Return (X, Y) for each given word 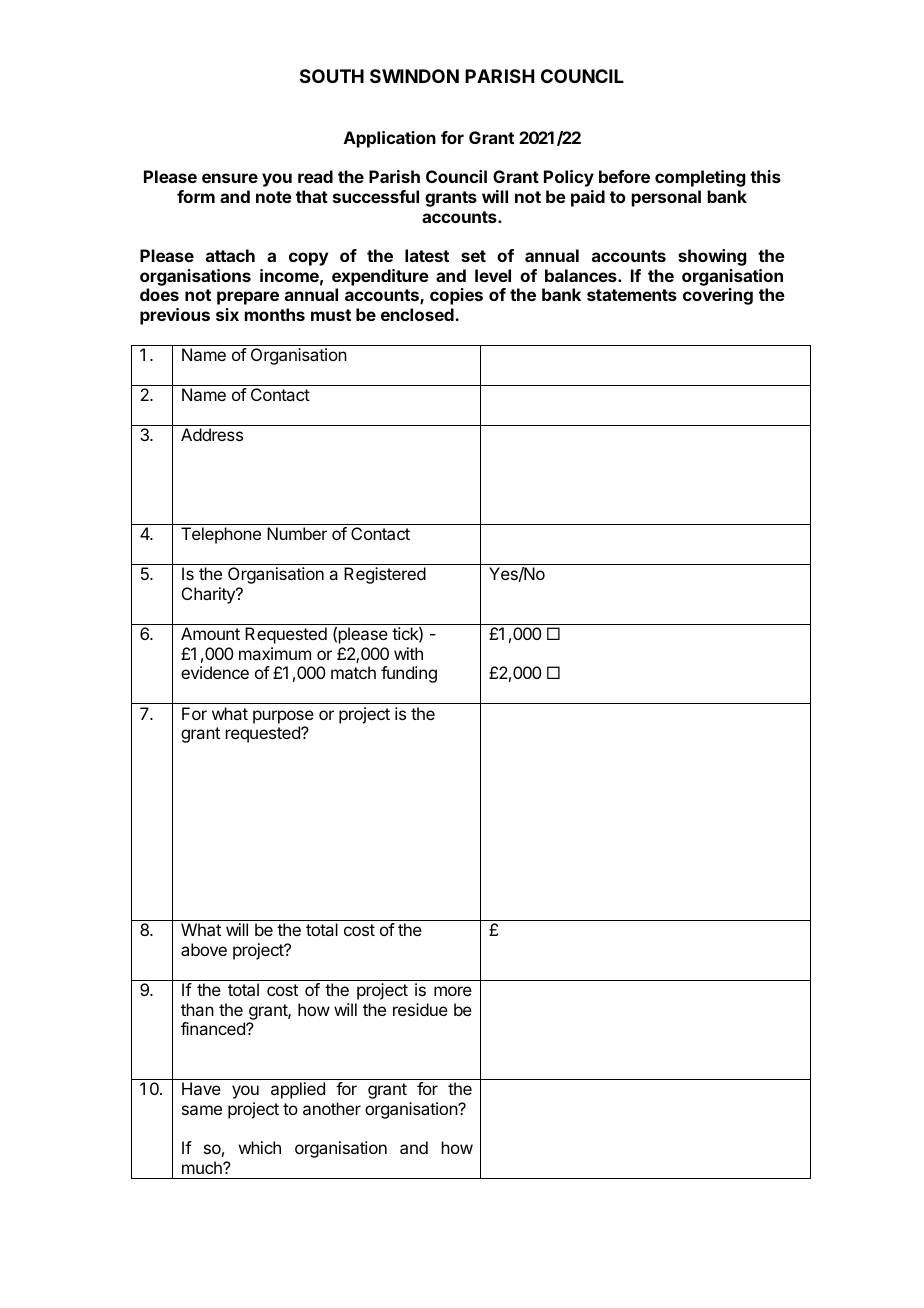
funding (409, 674)
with (408, 653)
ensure (230, 178)
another (332, 1108)
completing (700, 178)
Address (212, 434)
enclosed (418, 314)
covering (718, 296)
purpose (283, 717)
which (260, 1147)
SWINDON (414, 76)
